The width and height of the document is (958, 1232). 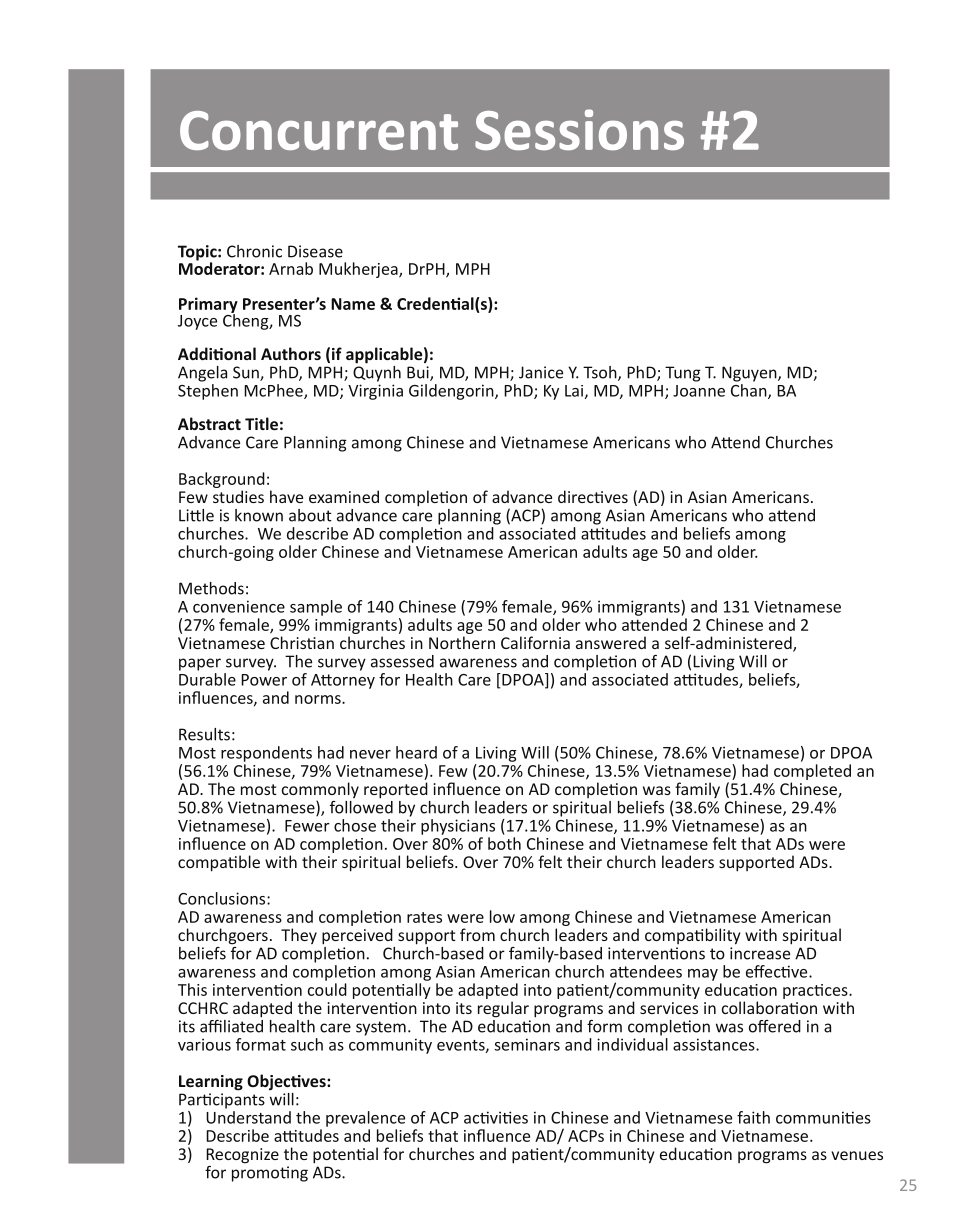 I want to click on increase, so click(x=760, y=953).
